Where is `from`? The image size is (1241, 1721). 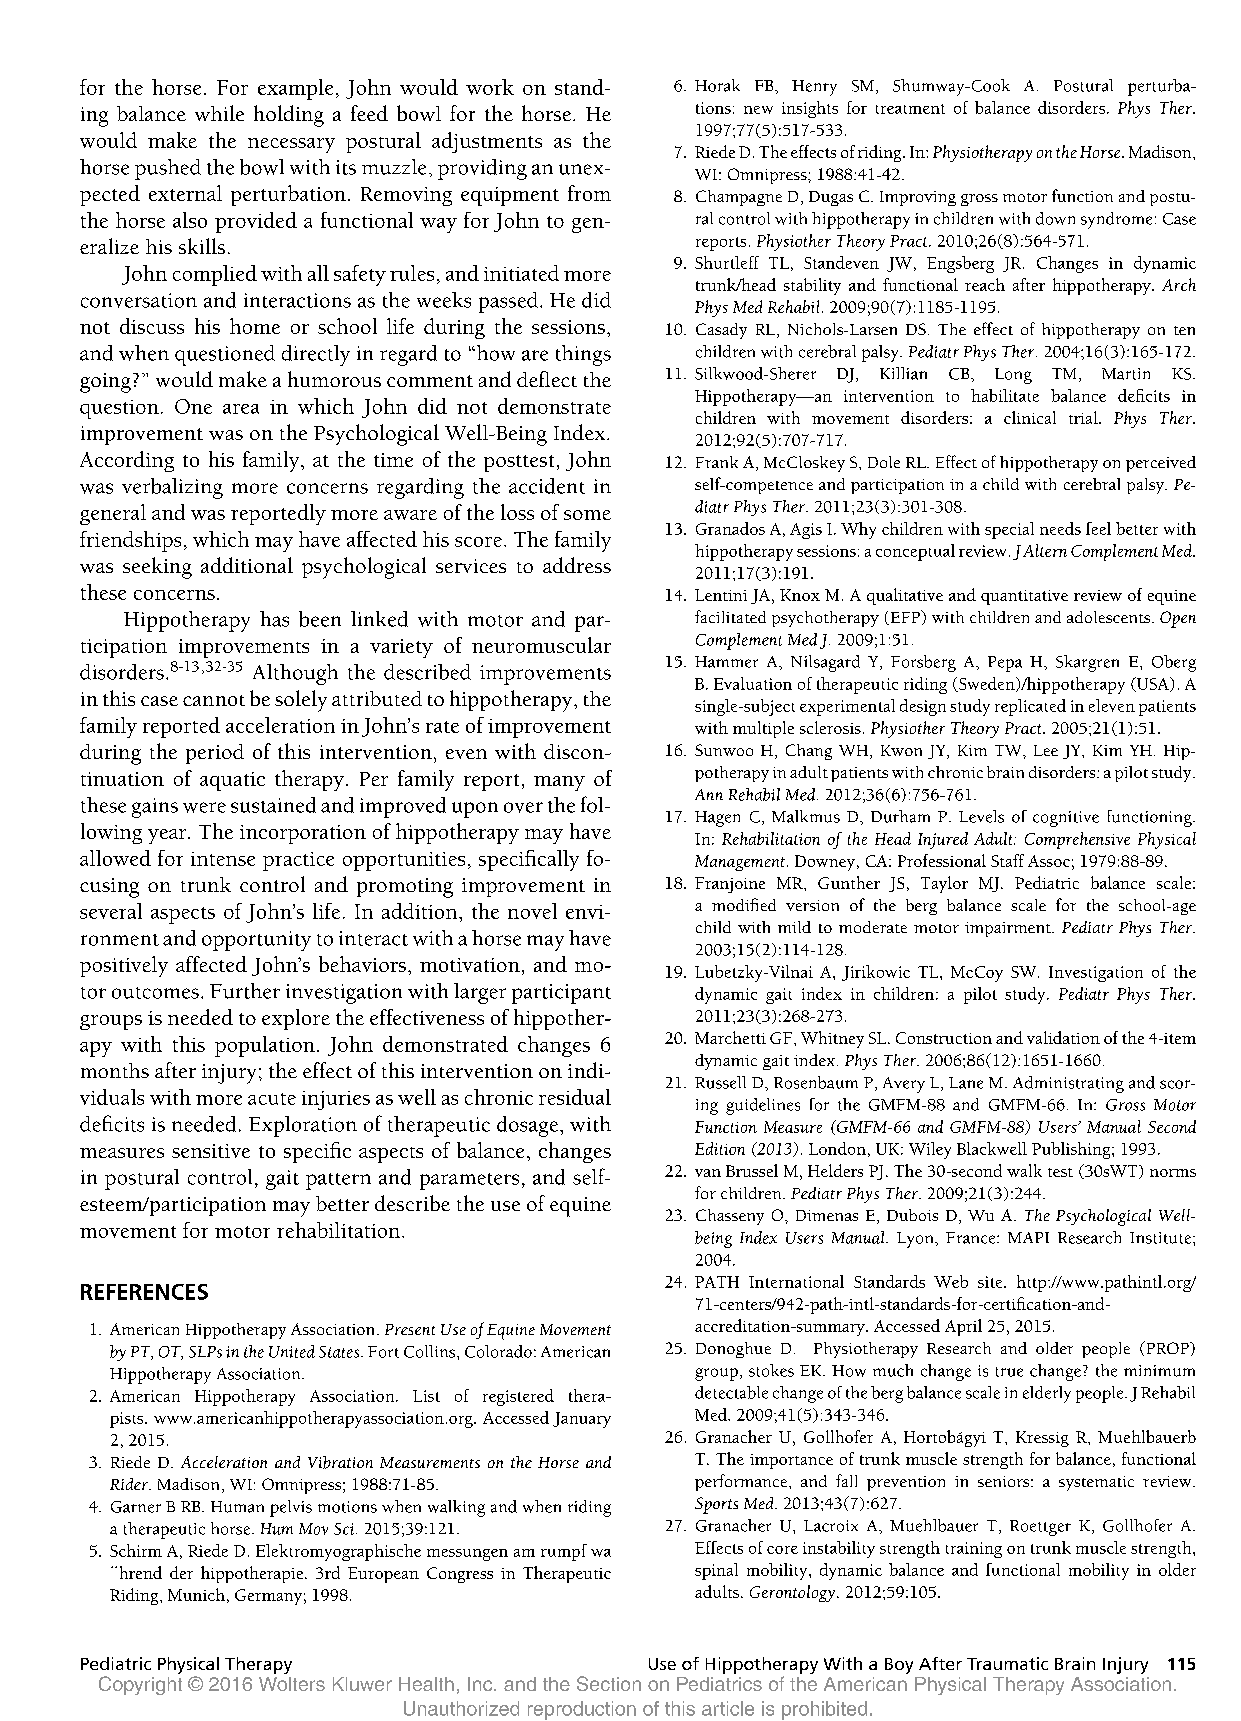 from is located at coordinates (589, 193).
